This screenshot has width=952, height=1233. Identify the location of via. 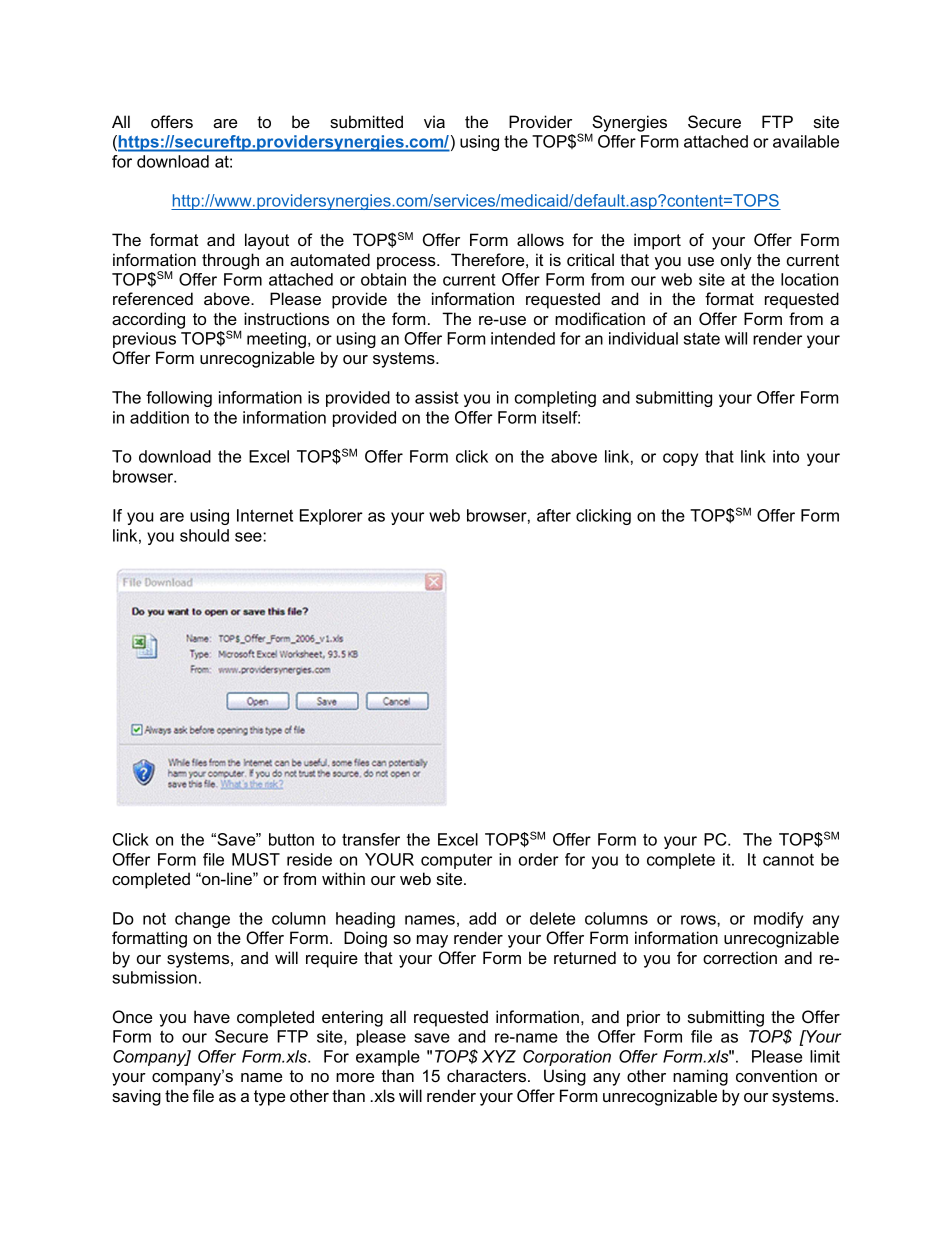
(434, 121).
